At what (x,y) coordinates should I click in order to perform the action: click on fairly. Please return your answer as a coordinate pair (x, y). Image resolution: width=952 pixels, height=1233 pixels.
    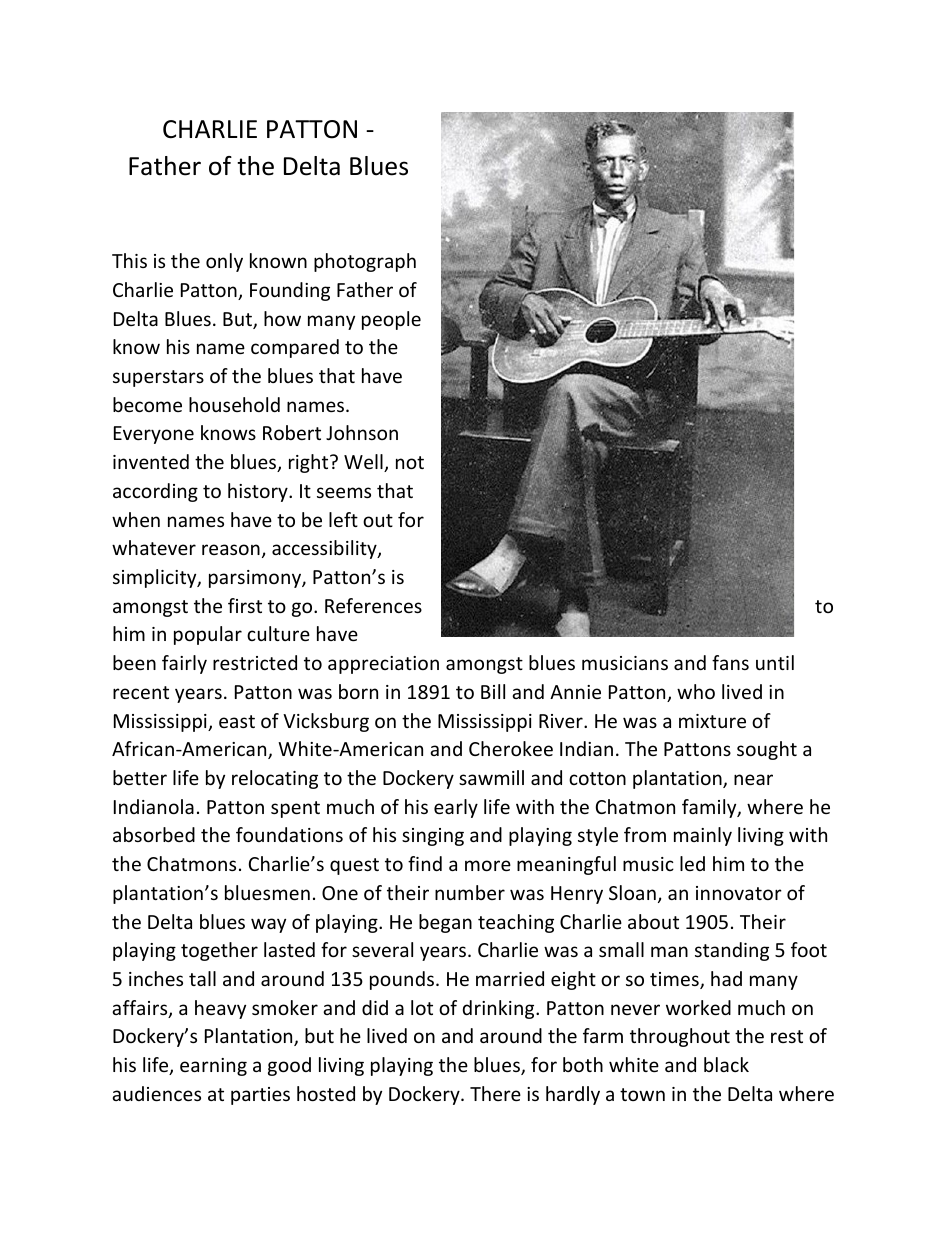
    Looking at the image, I should click on (184, 664).
